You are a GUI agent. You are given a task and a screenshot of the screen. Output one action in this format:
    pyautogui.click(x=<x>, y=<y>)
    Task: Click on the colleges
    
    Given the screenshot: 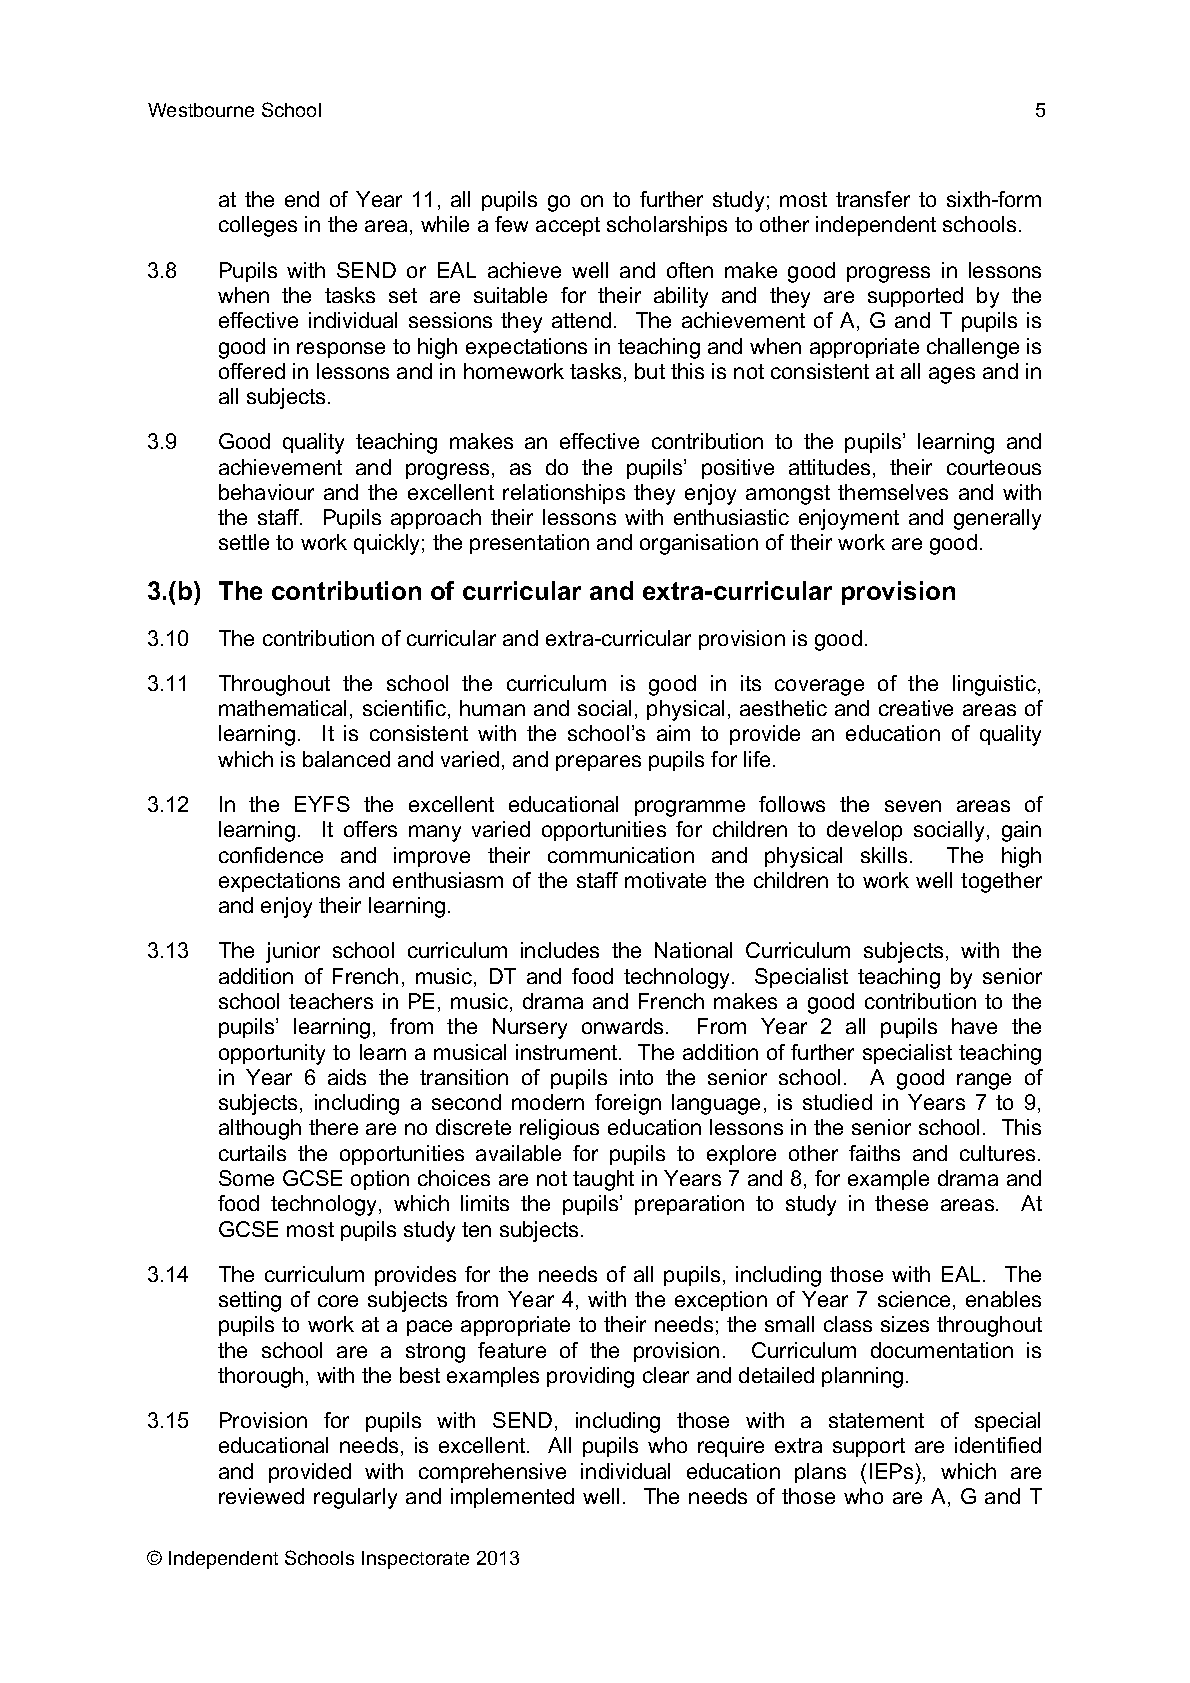 What is the action you would take?
    pyautogui.click(x=258, y=226)
